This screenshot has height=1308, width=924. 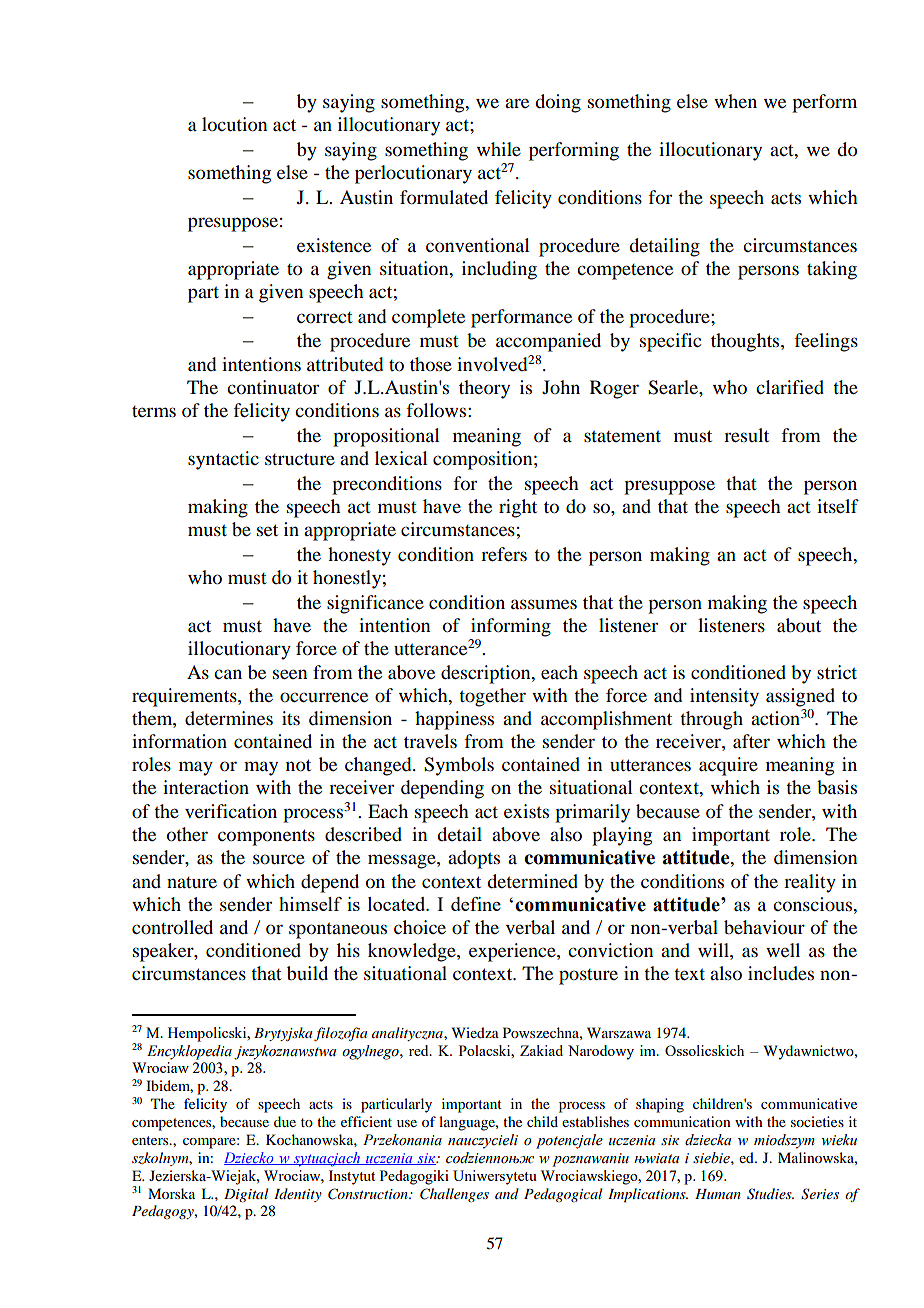 What do you see at coordinates (764, 927) in the screenshot?
I see `behaviour` at bounding box center [764, 927].
